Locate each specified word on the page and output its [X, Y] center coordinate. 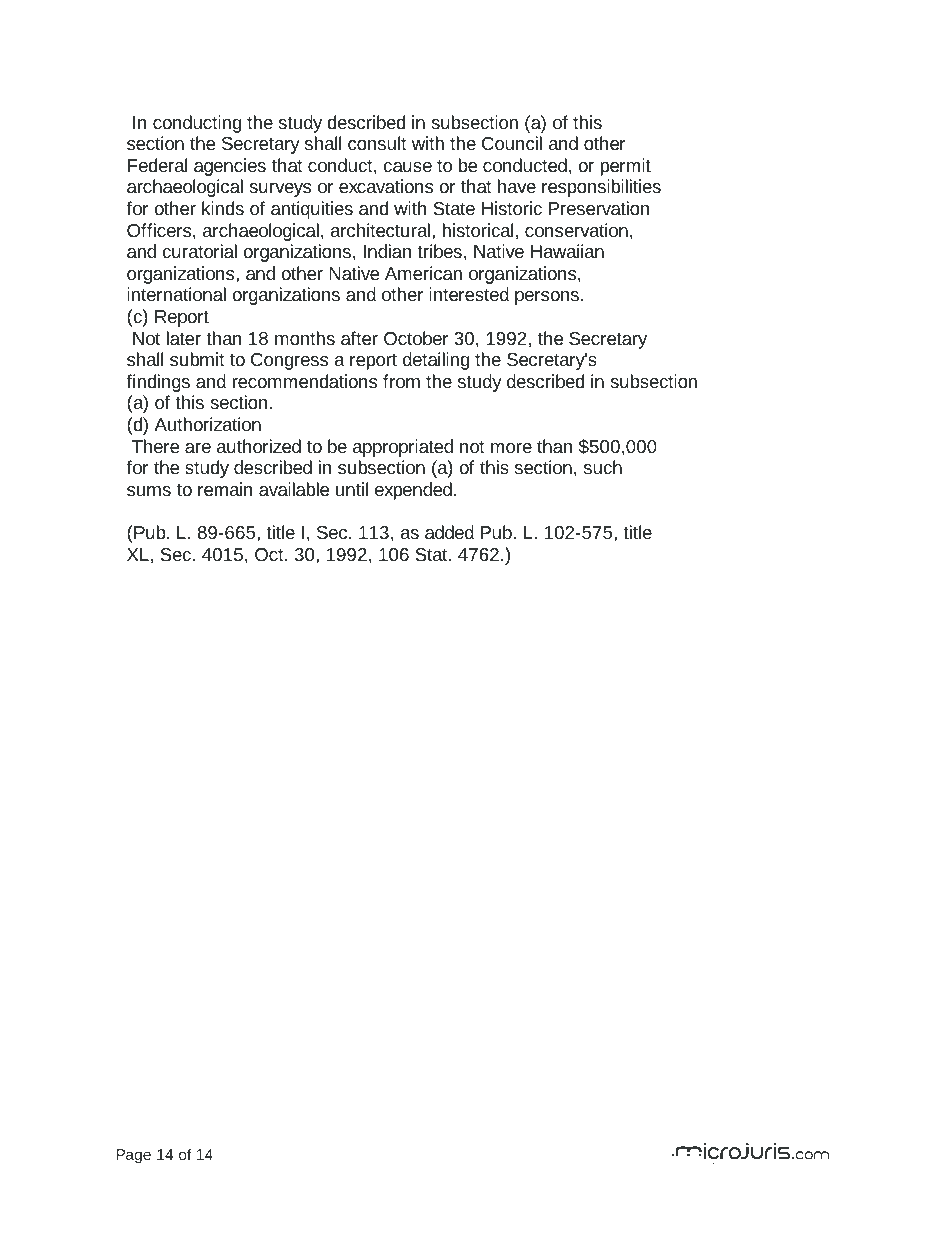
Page [134, 1156]
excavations [386, 186]
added [449, 532]
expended [413, 491]
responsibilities [601, 188]
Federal [157, 165]
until [352, 489]
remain [225, 489]
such [603, 467]
